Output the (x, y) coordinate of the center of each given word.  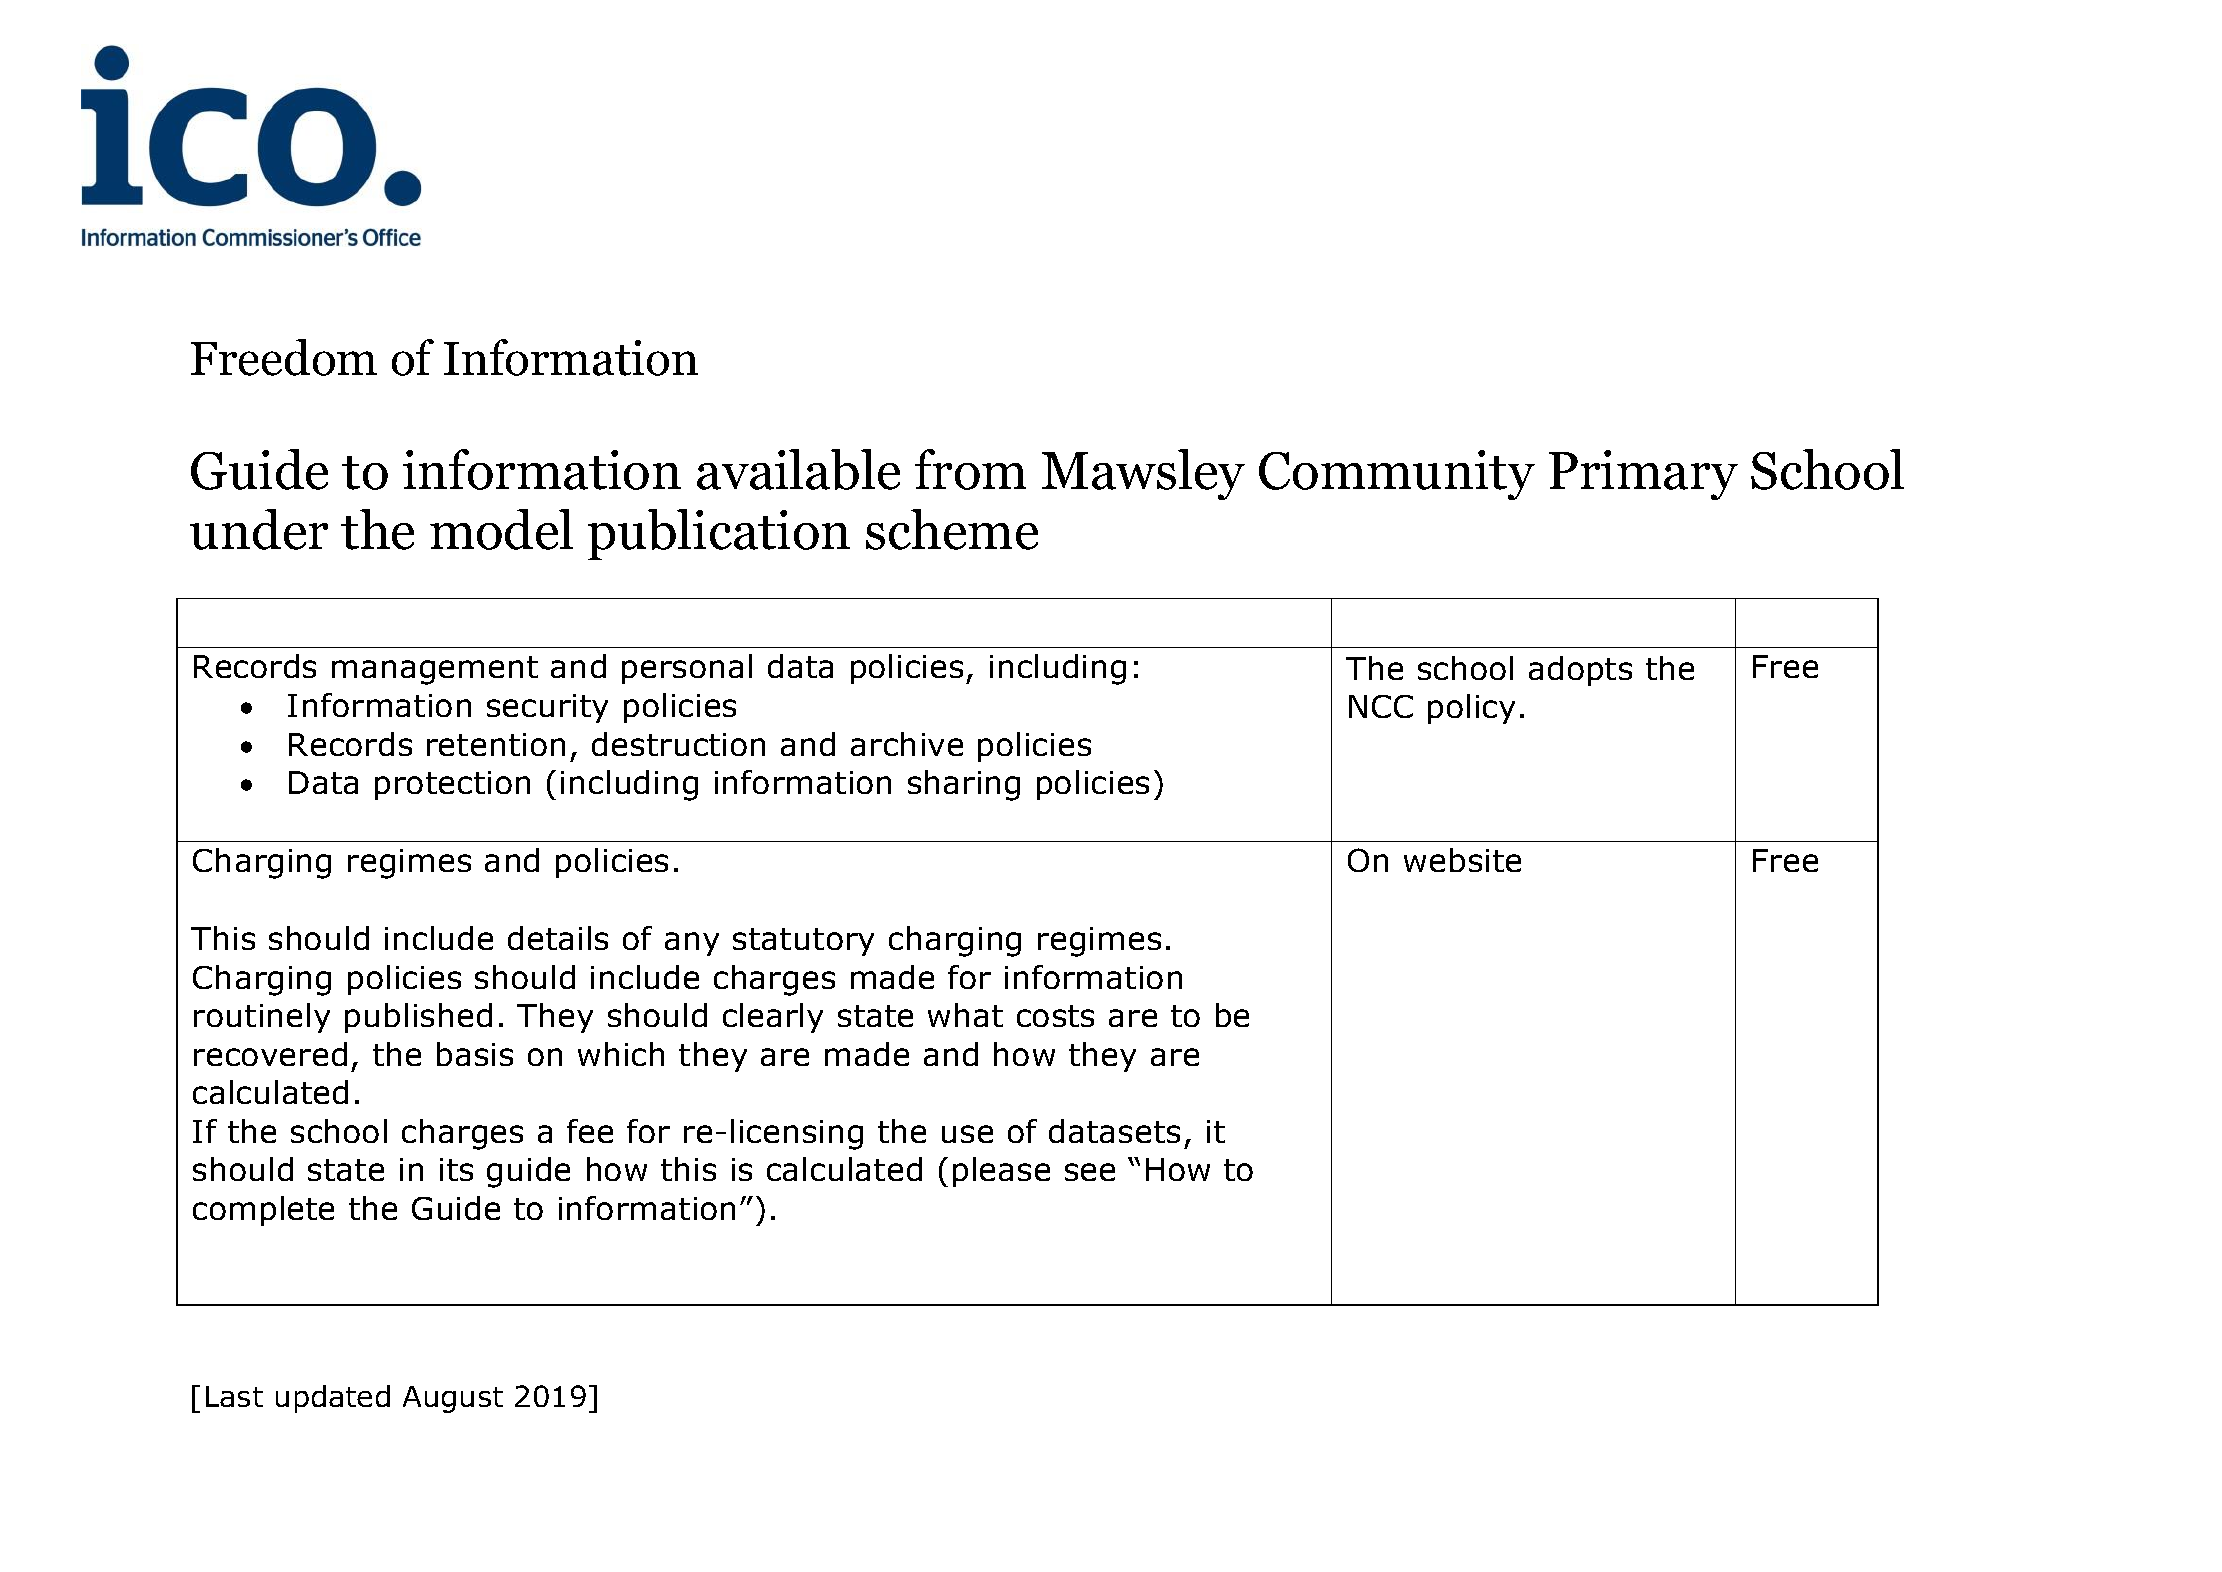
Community (1397, 475)
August (453, 1399)
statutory (803, 942)
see (1090, 1172)
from (970, 469)
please (1001, 1172)
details (558, 938)
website (1462, 860)
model (501, 529)
